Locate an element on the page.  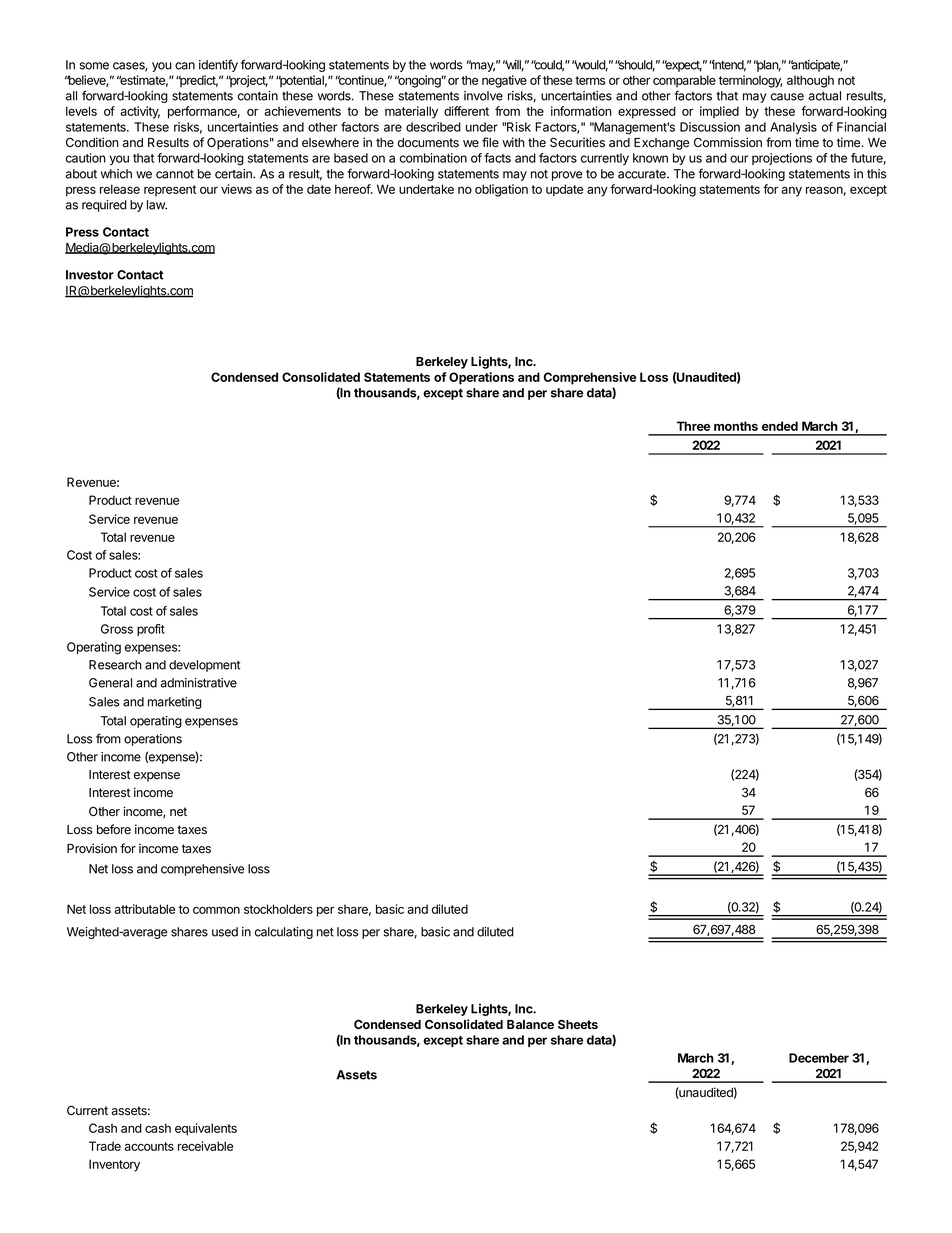
equivalents is located at coordinates (206, 1129).
